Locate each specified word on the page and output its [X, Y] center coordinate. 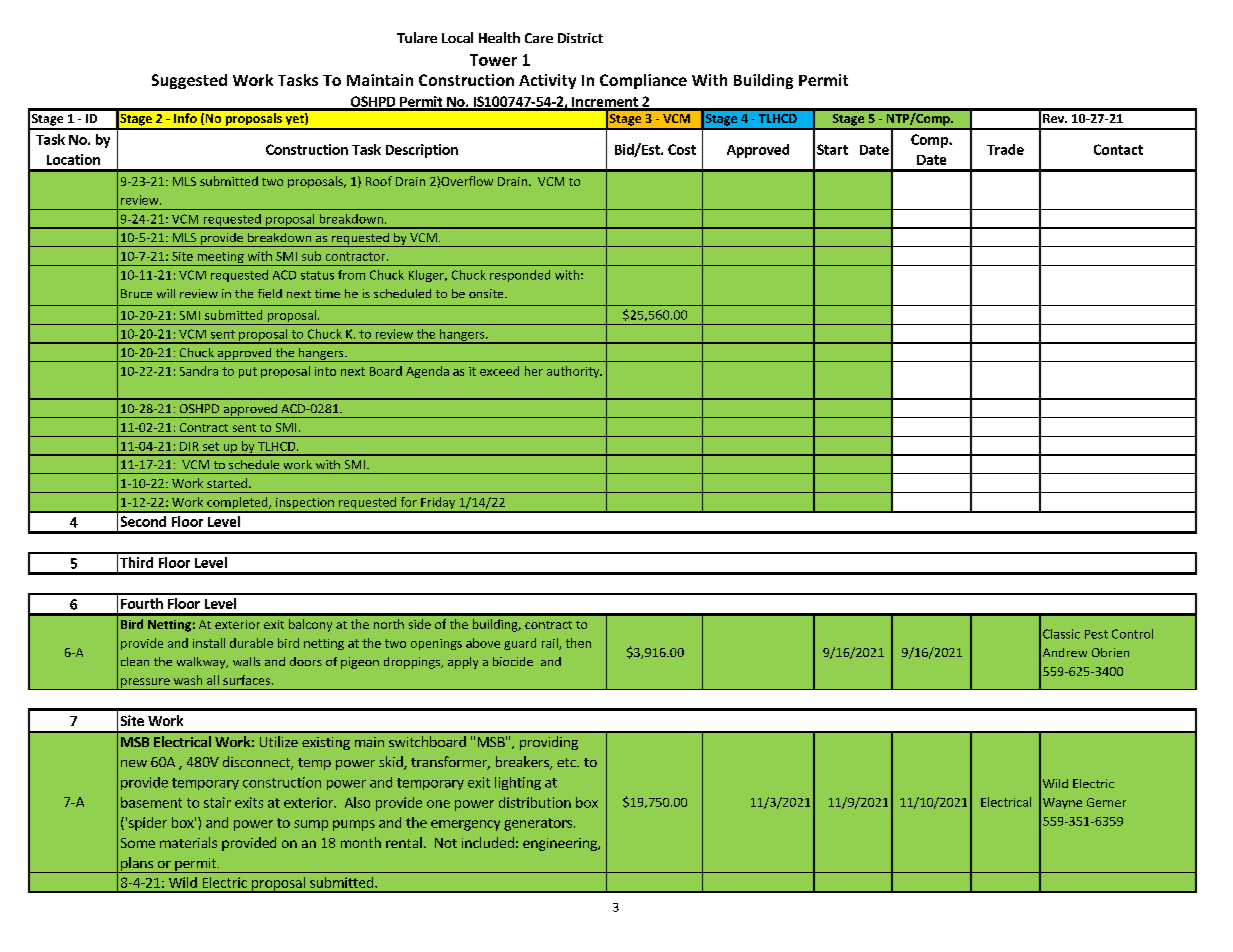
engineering [561, 844]
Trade [1005, 149]
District [580, 38]
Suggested [189, 81]
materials [188, 842]
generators [538, 824]
